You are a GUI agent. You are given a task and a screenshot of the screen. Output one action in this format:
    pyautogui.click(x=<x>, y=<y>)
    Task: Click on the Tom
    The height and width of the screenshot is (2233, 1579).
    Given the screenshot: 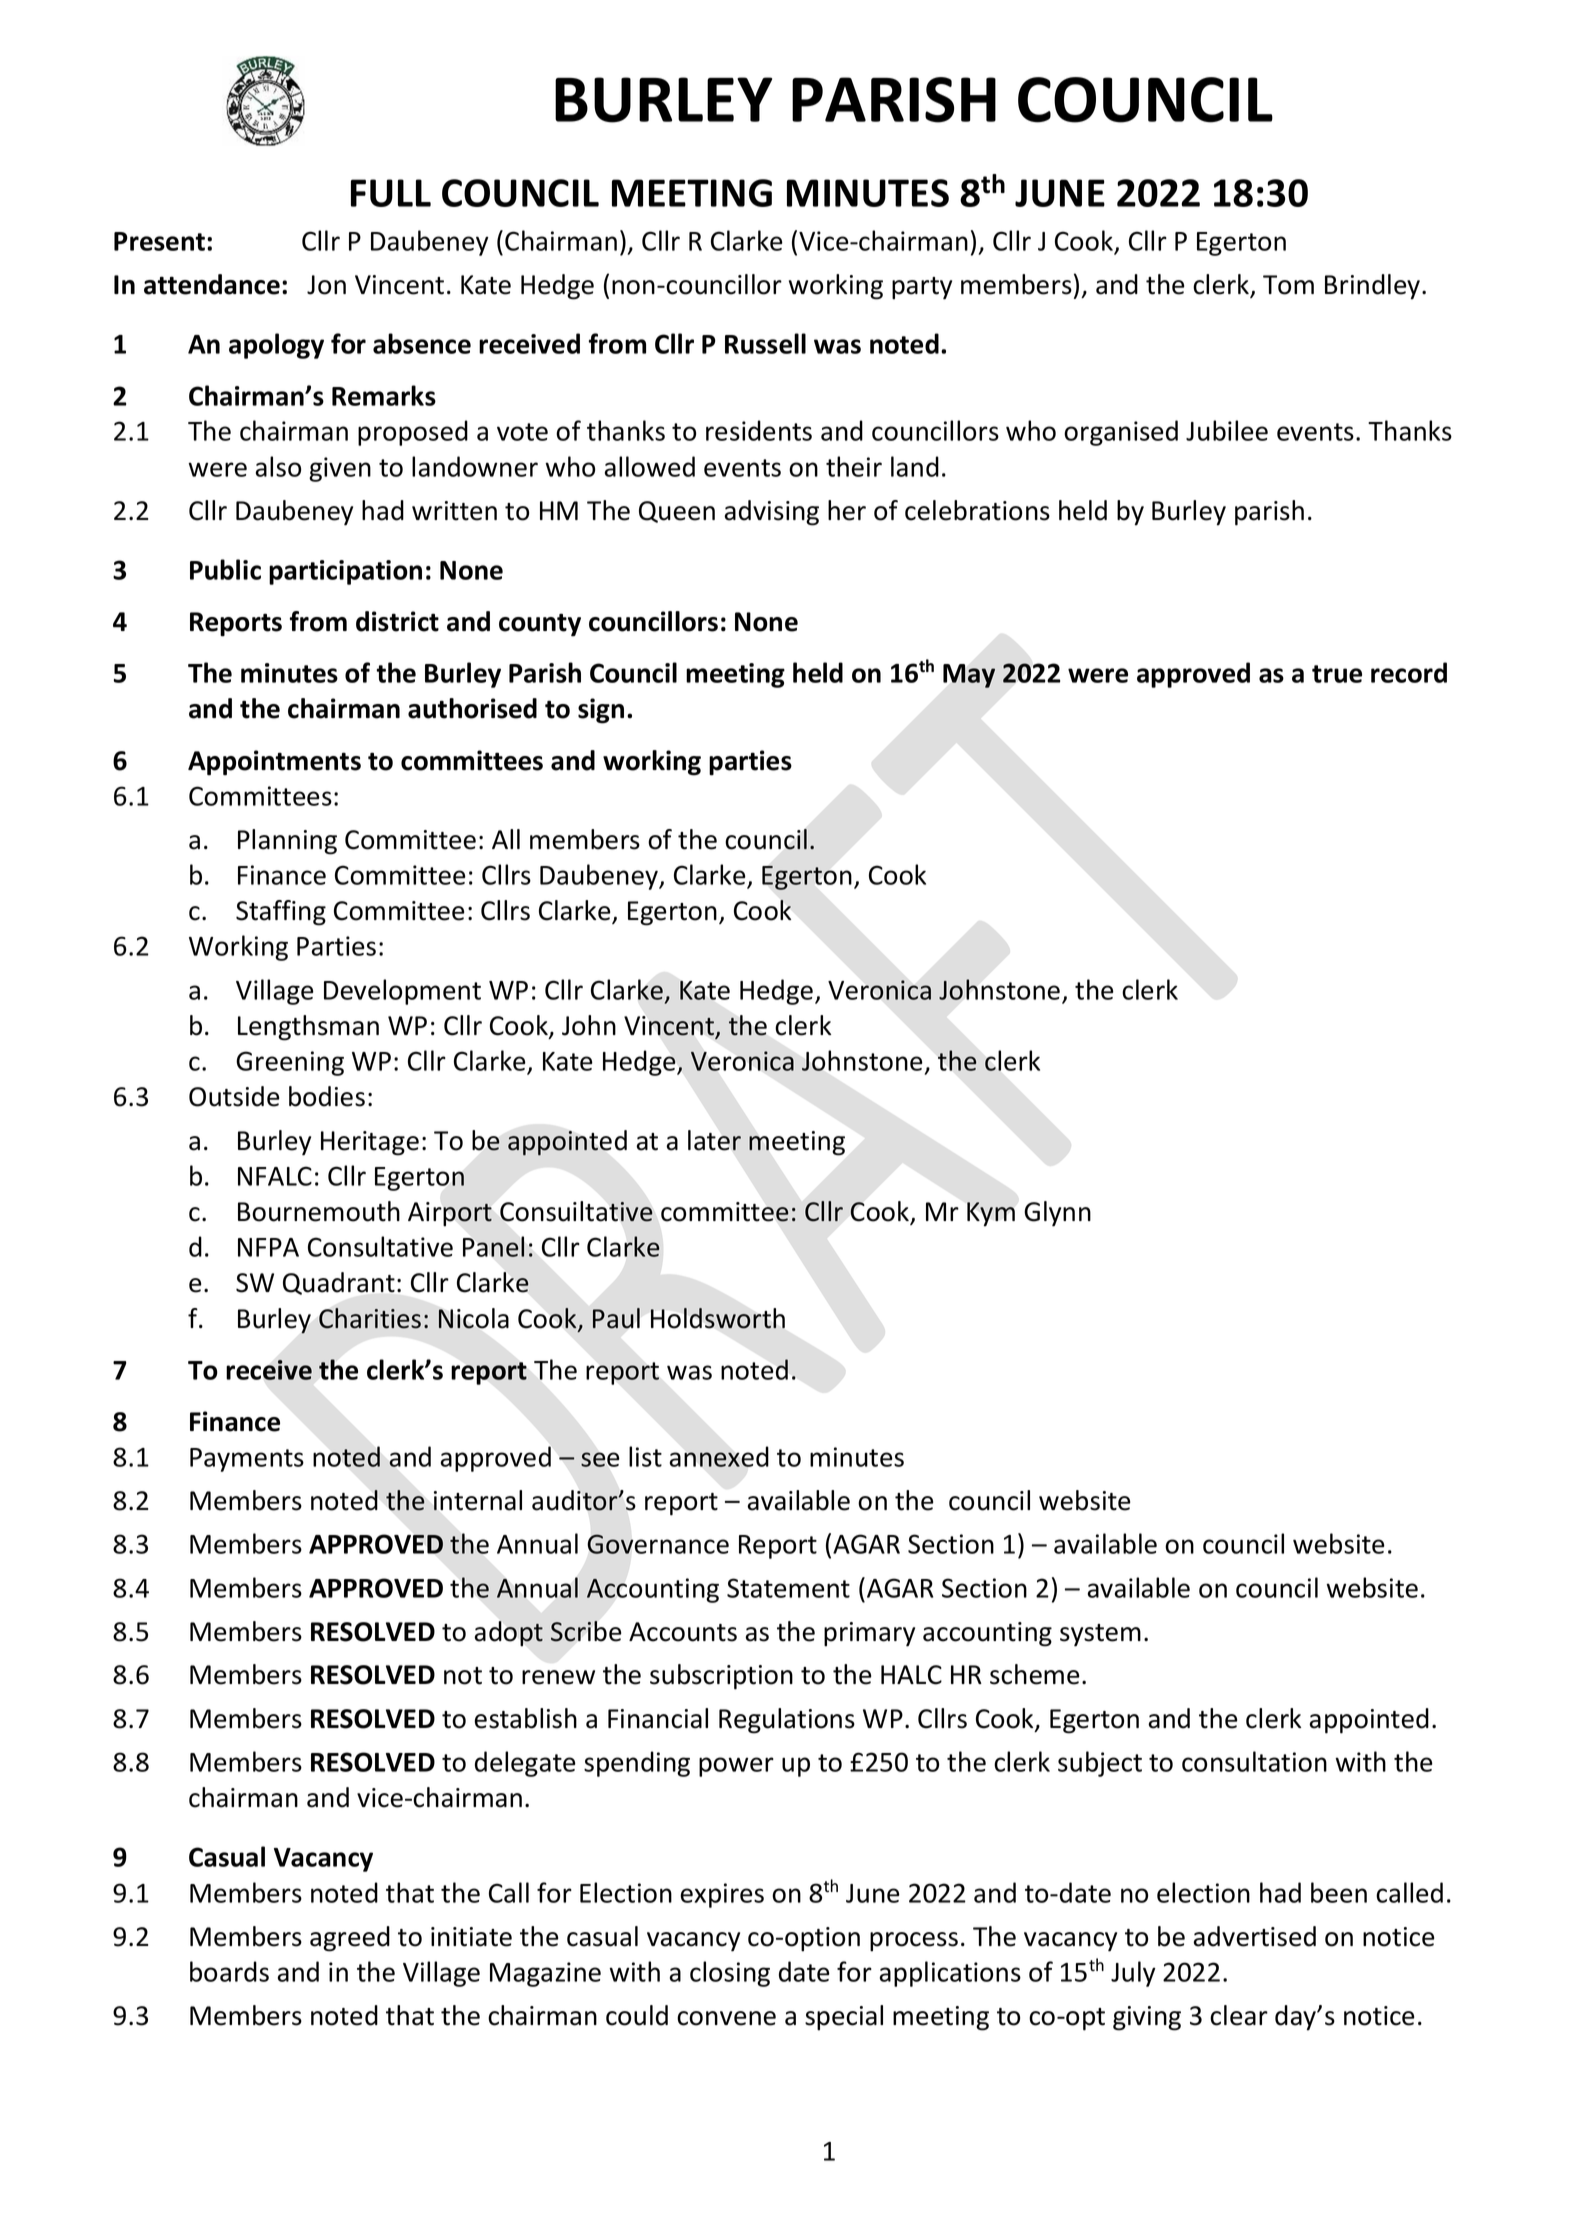 What is the action you would take?
    pyautogui.click(x=1288, y=285)
